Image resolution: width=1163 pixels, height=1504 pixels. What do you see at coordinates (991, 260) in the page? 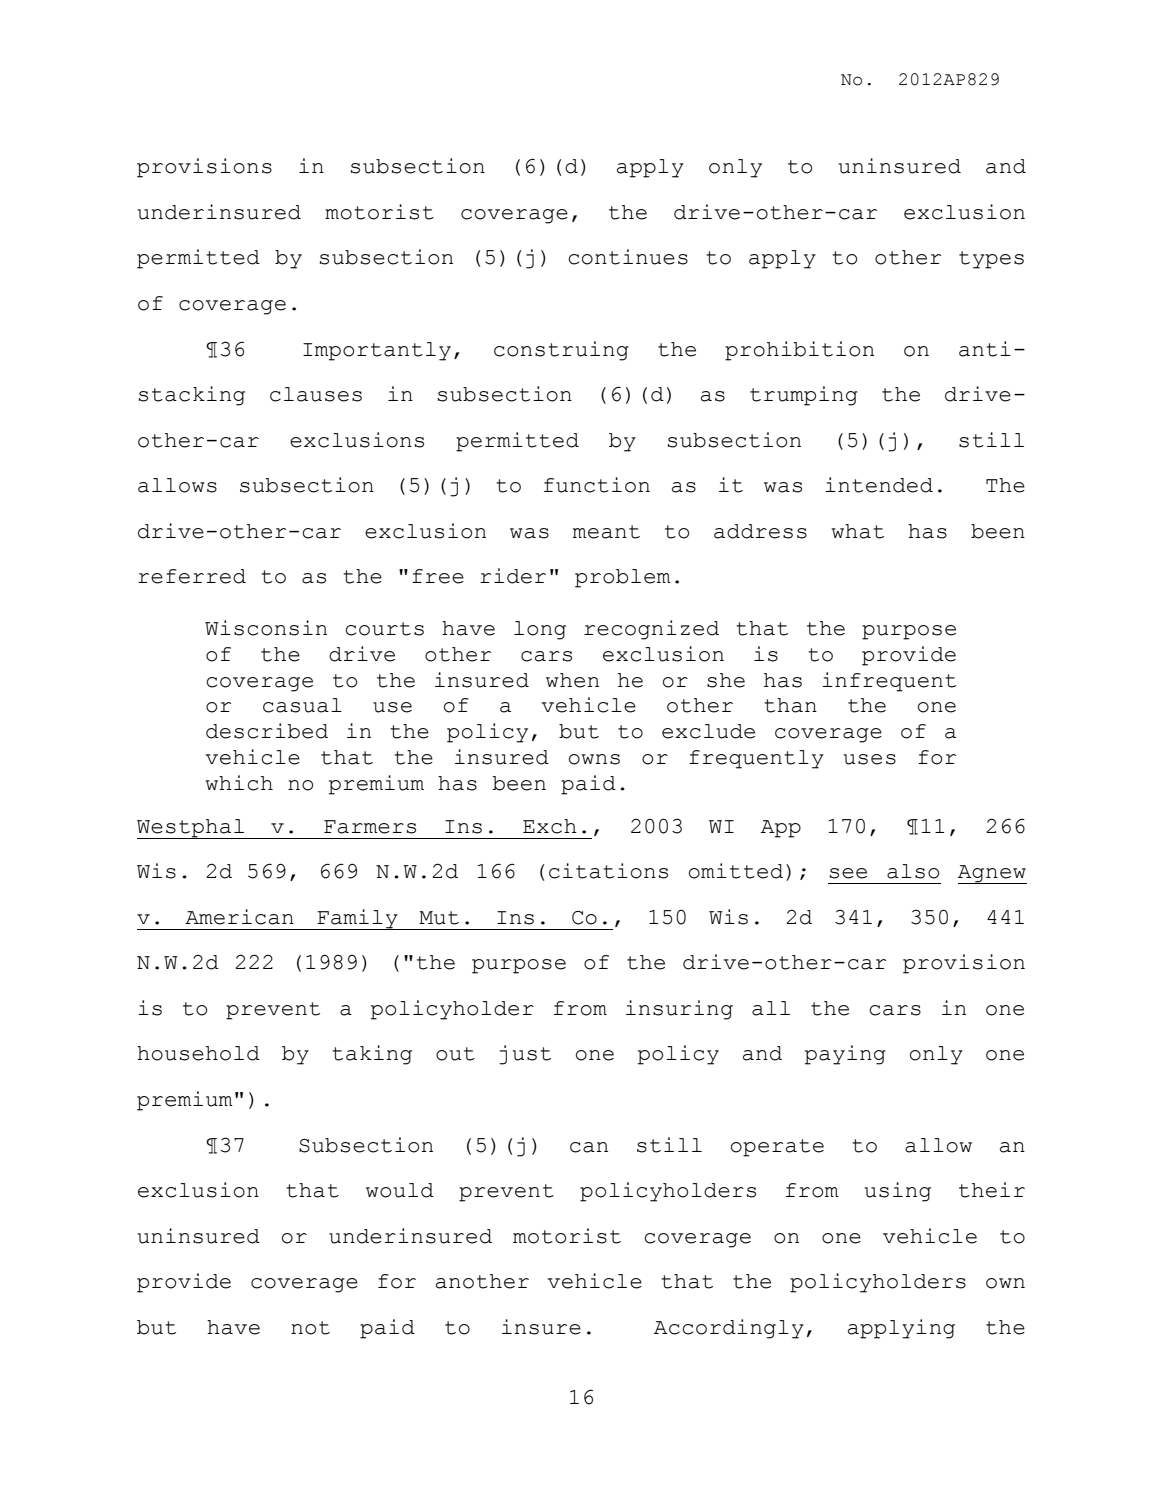
I see `types` at bounding box center [991, 260].
